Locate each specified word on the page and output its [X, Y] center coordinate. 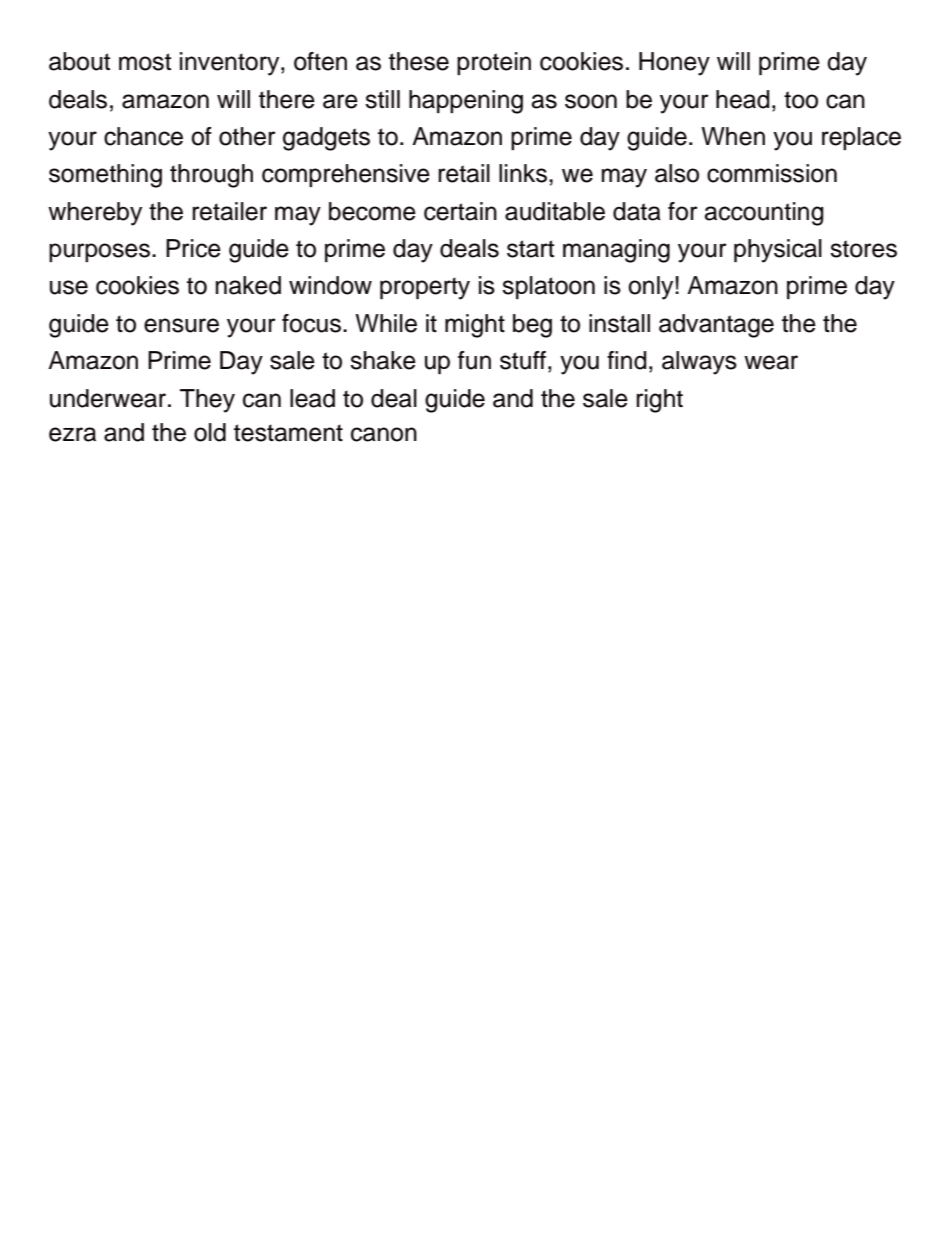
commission [772, 173]
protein [494, 63]
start [530, 249]
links [523, 173]
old [210, 432]
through [211, 176]
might [475, 326]
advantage [716, 326]
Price [193, 248]
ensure [181, 325]
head [743, 99]
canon [384, 434]
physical [778, 251]
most [145, 62]
